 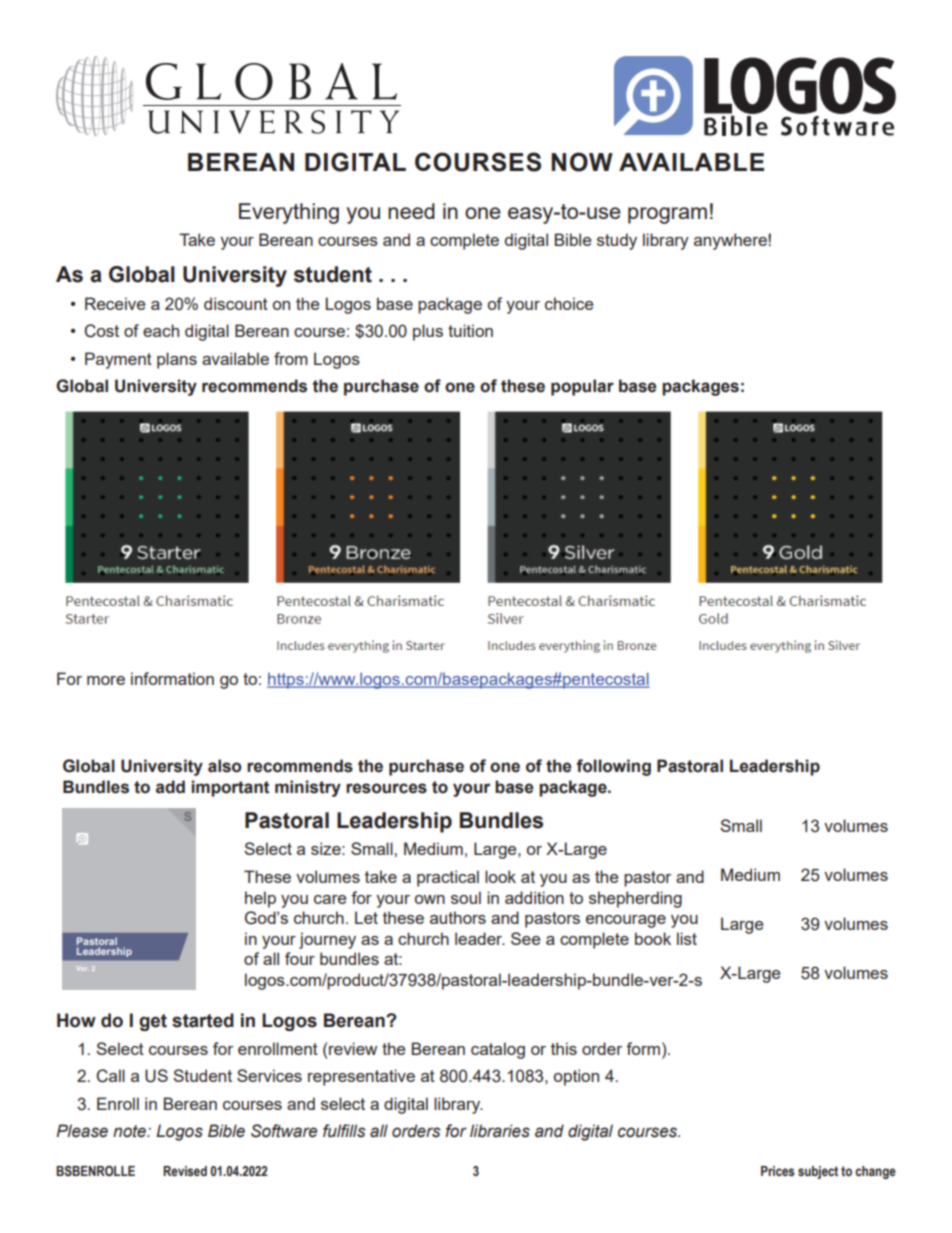 I want to click on following, so click(x=613, y=767).
